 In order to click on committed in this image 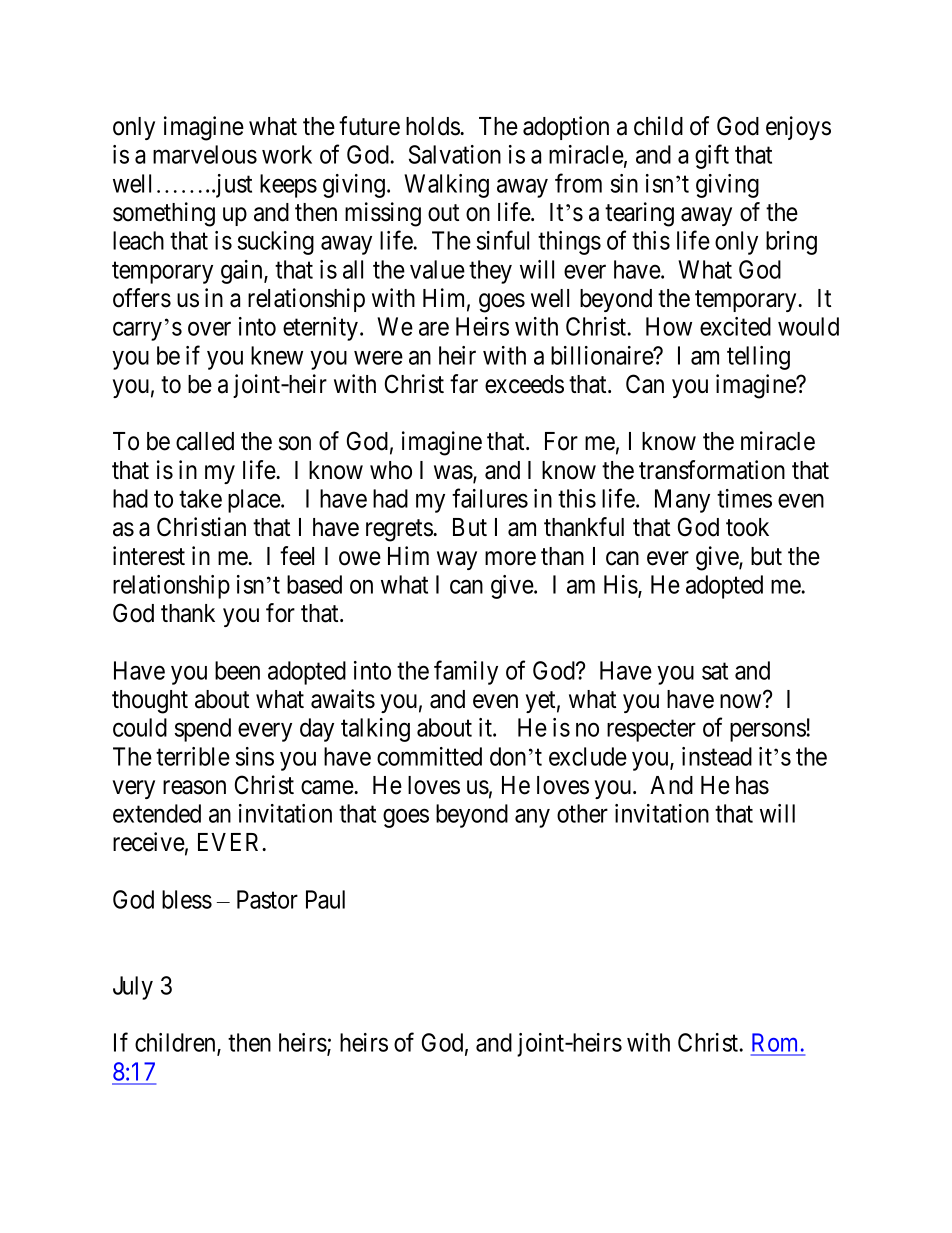, I will do `click(429, 756)`.
